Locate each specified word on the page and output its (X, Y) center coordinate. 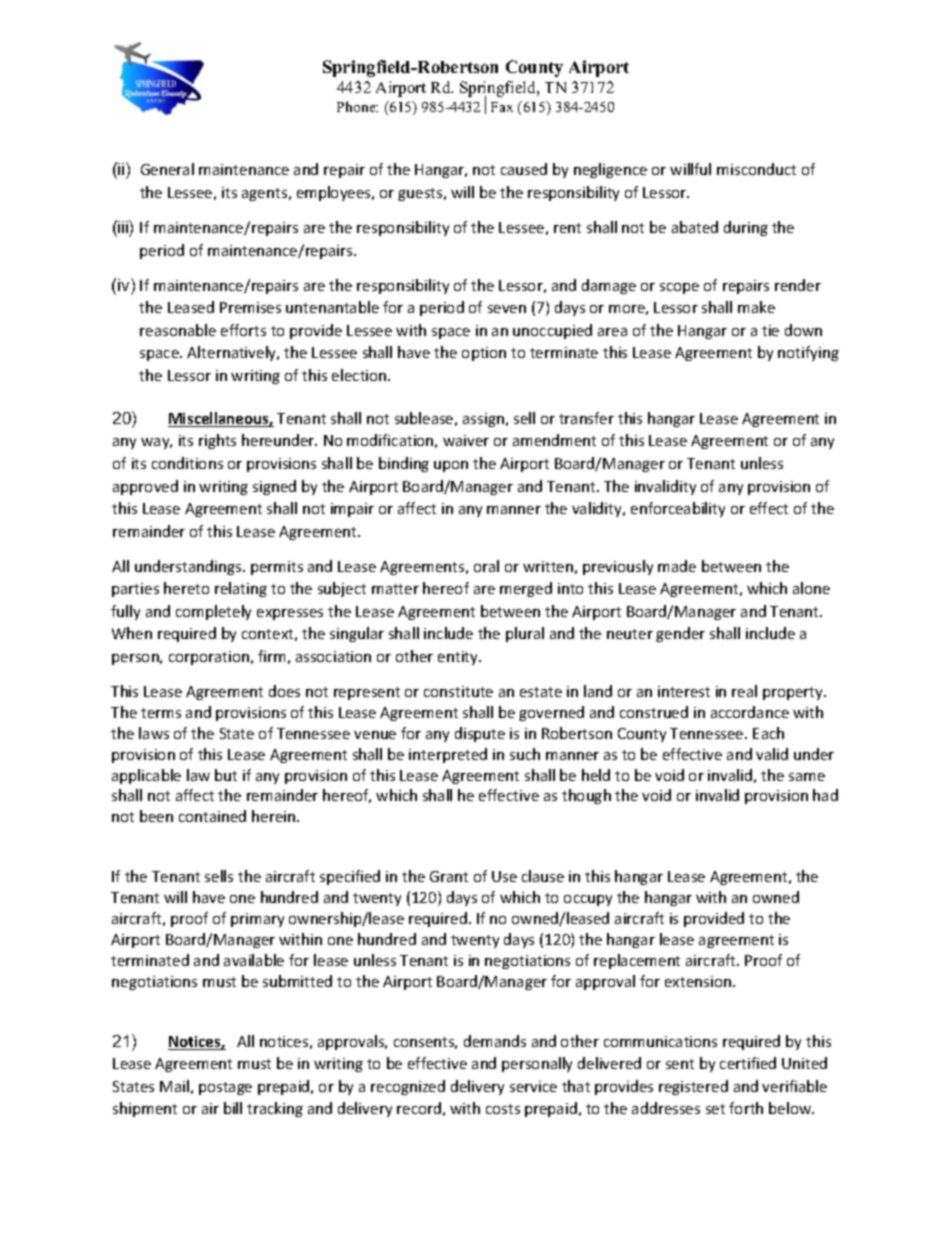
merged (526, 589)
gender (680, 634)
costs (503, 1109)
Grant (449, 876)
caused (524, 169)
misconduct (756, 169)
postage (225, 1088)
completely (213, 612)
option (484, 354)
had (825, 795)
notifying (808, 353)
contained (212, 816)
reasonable (178, 330)
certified (748, 1063)
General (167, 169)
